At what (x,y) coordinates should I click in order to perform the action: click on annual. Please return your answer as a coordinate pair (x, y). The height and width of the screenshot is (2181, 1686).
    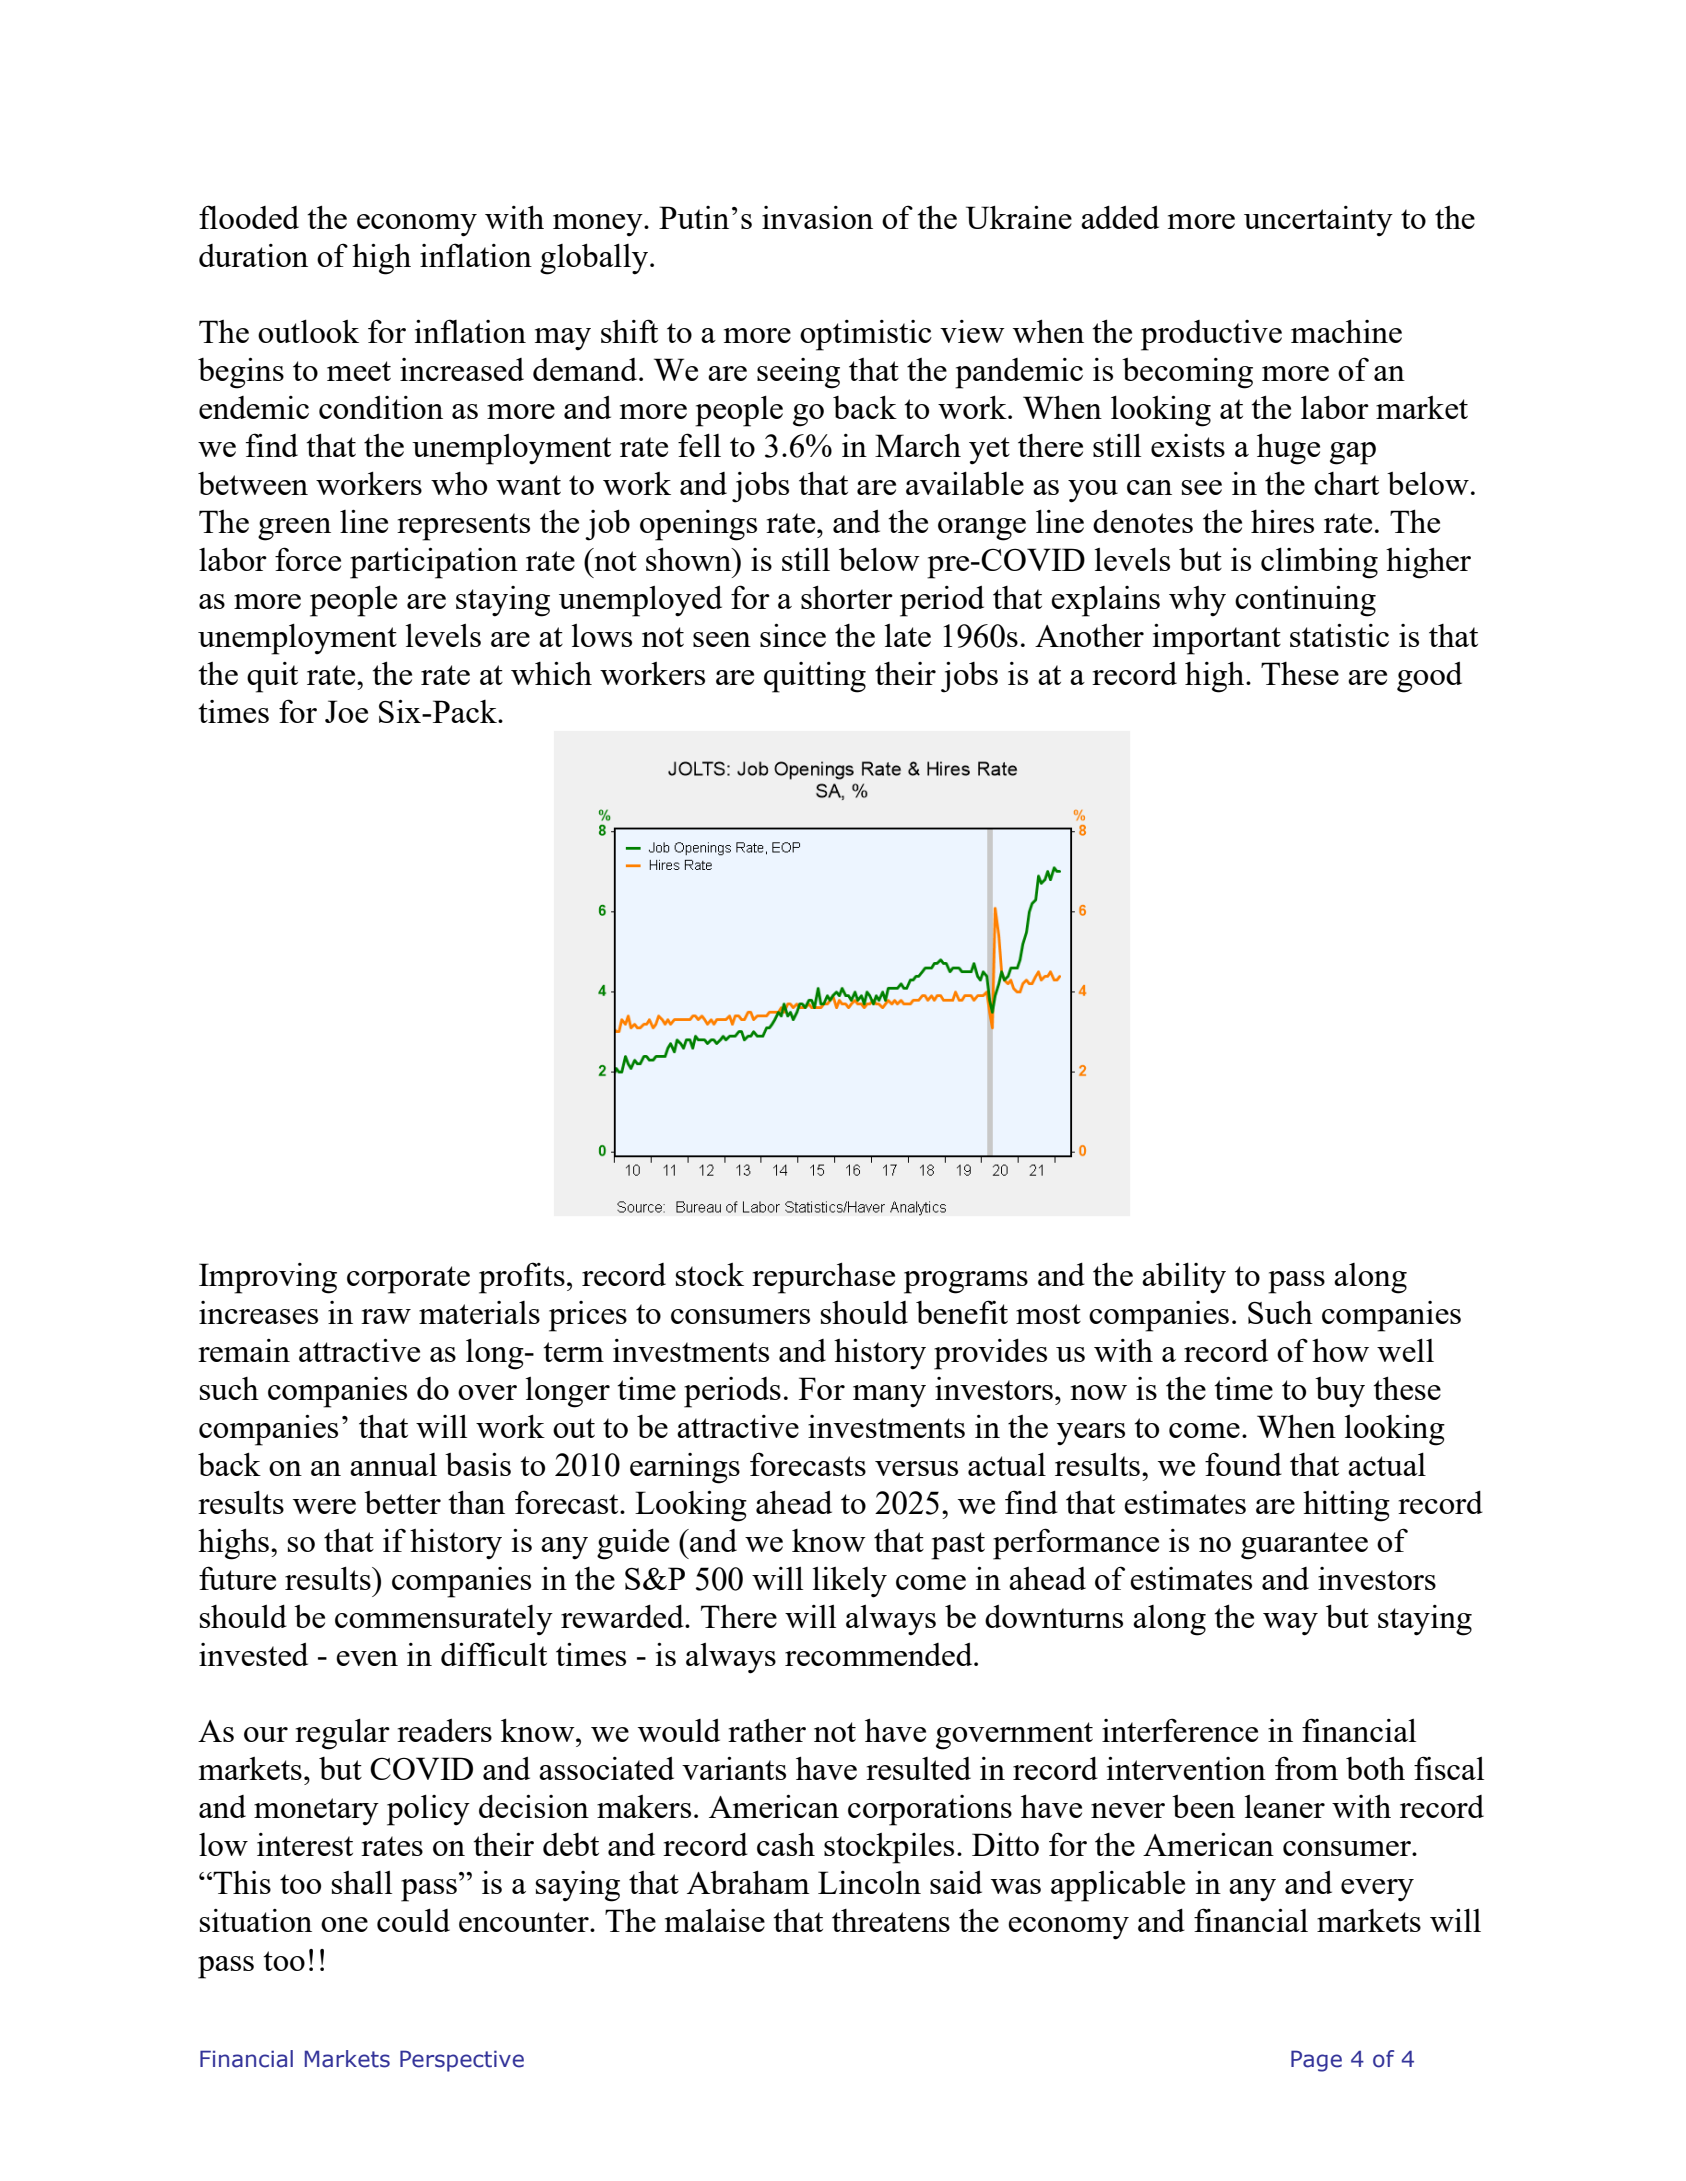
    Looking at the image, I should click on (393, 1464).
